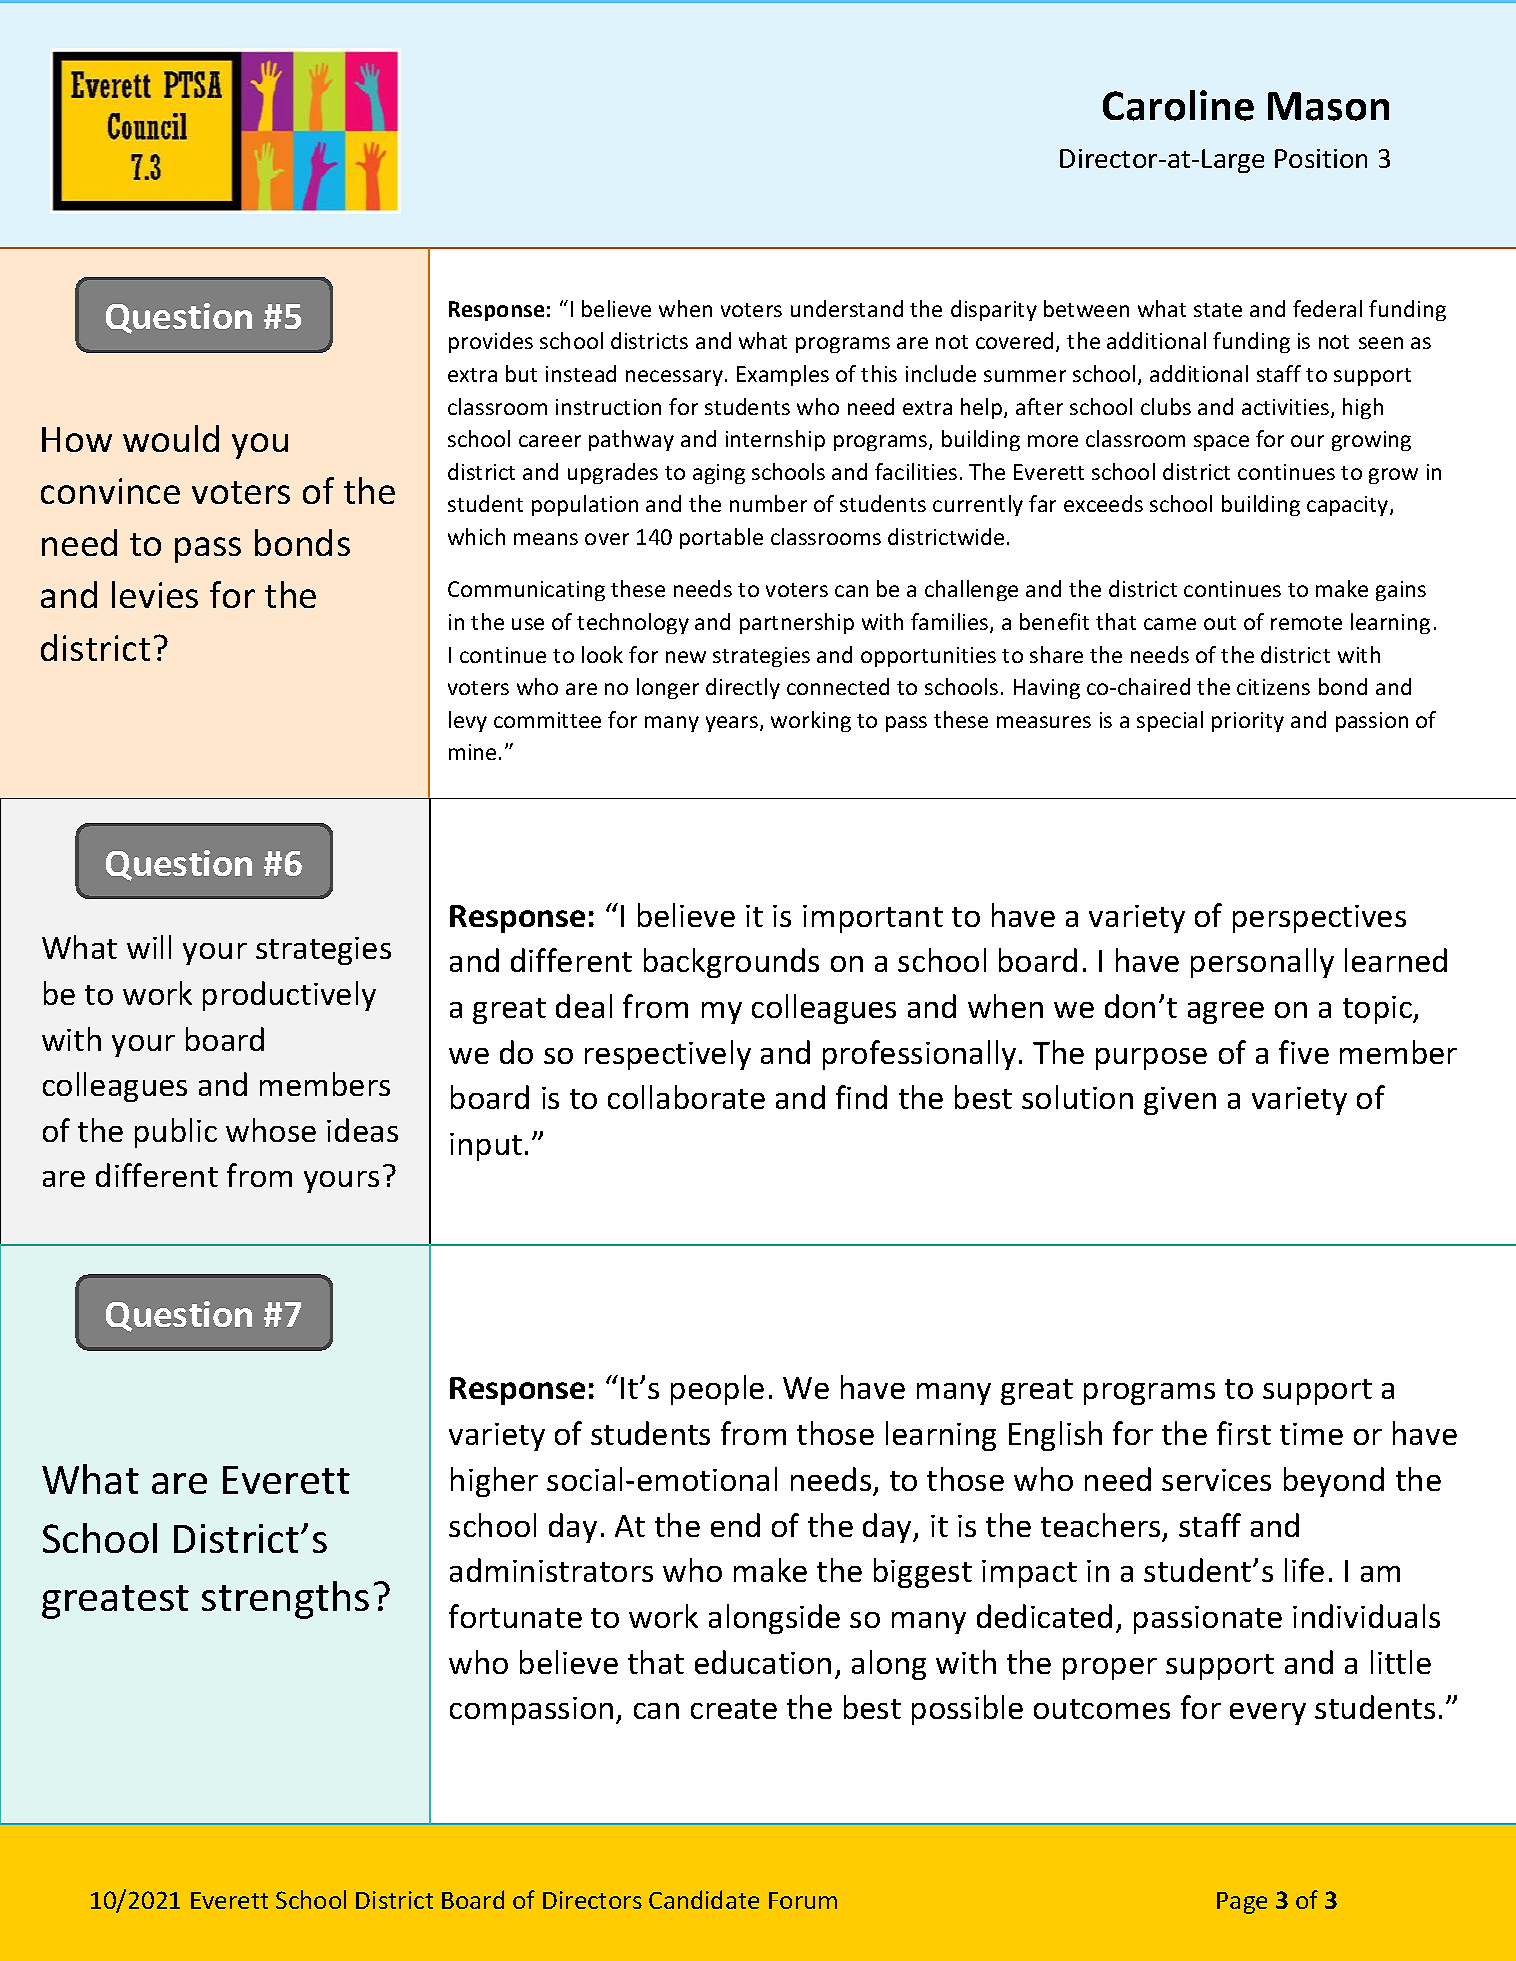 This page has height=1961, width=1516. I want to click on understand, so click(847, 308).
